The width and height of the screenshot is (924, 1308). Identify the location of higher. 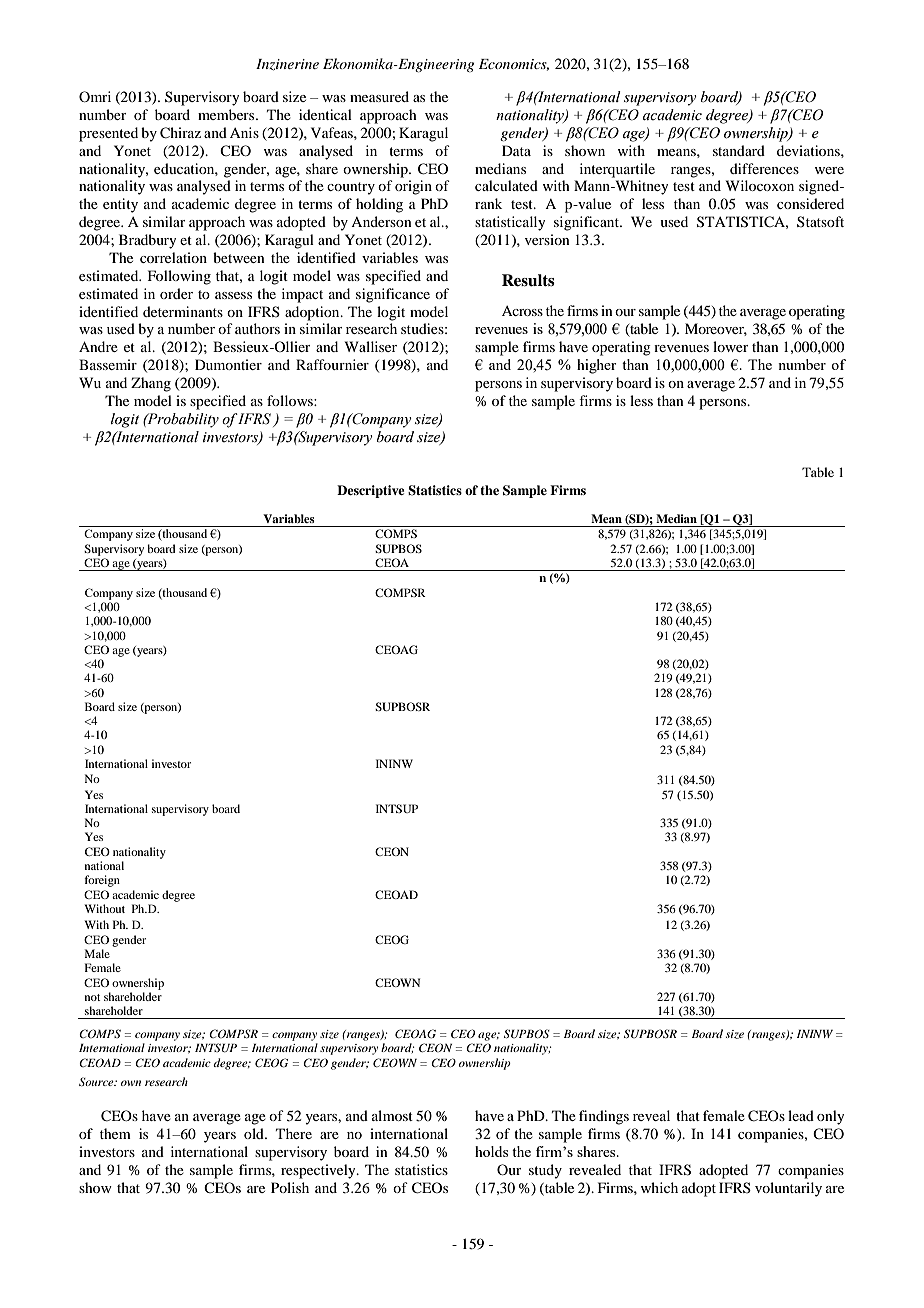
(597, 366).
